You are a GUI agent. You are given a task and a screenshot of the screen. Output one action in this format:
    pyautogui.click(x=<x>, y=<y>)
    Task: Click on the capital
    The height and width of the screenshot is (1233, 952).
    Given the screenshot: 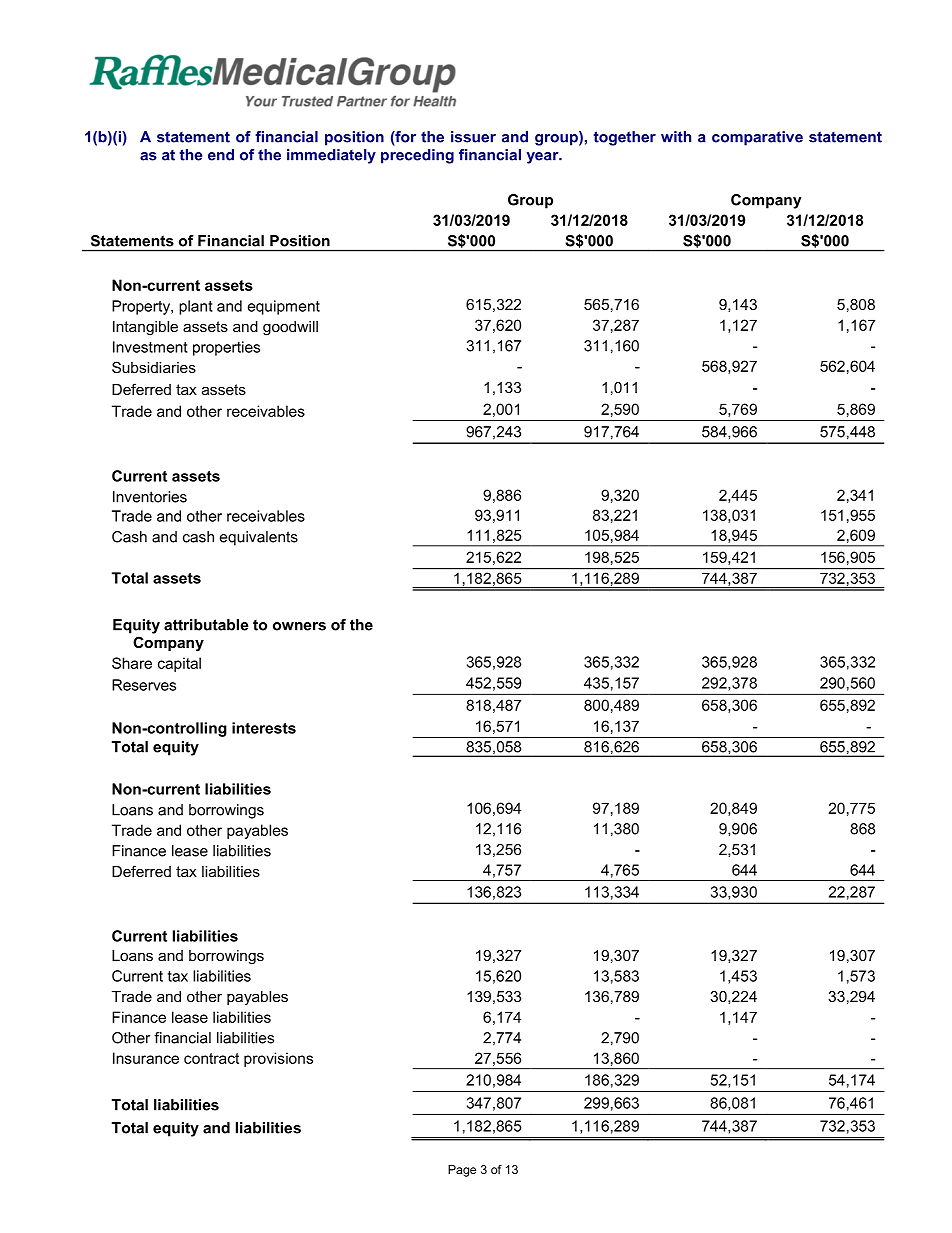 What is the action you would take?
    pyautogui.click(x=179, y=664)
